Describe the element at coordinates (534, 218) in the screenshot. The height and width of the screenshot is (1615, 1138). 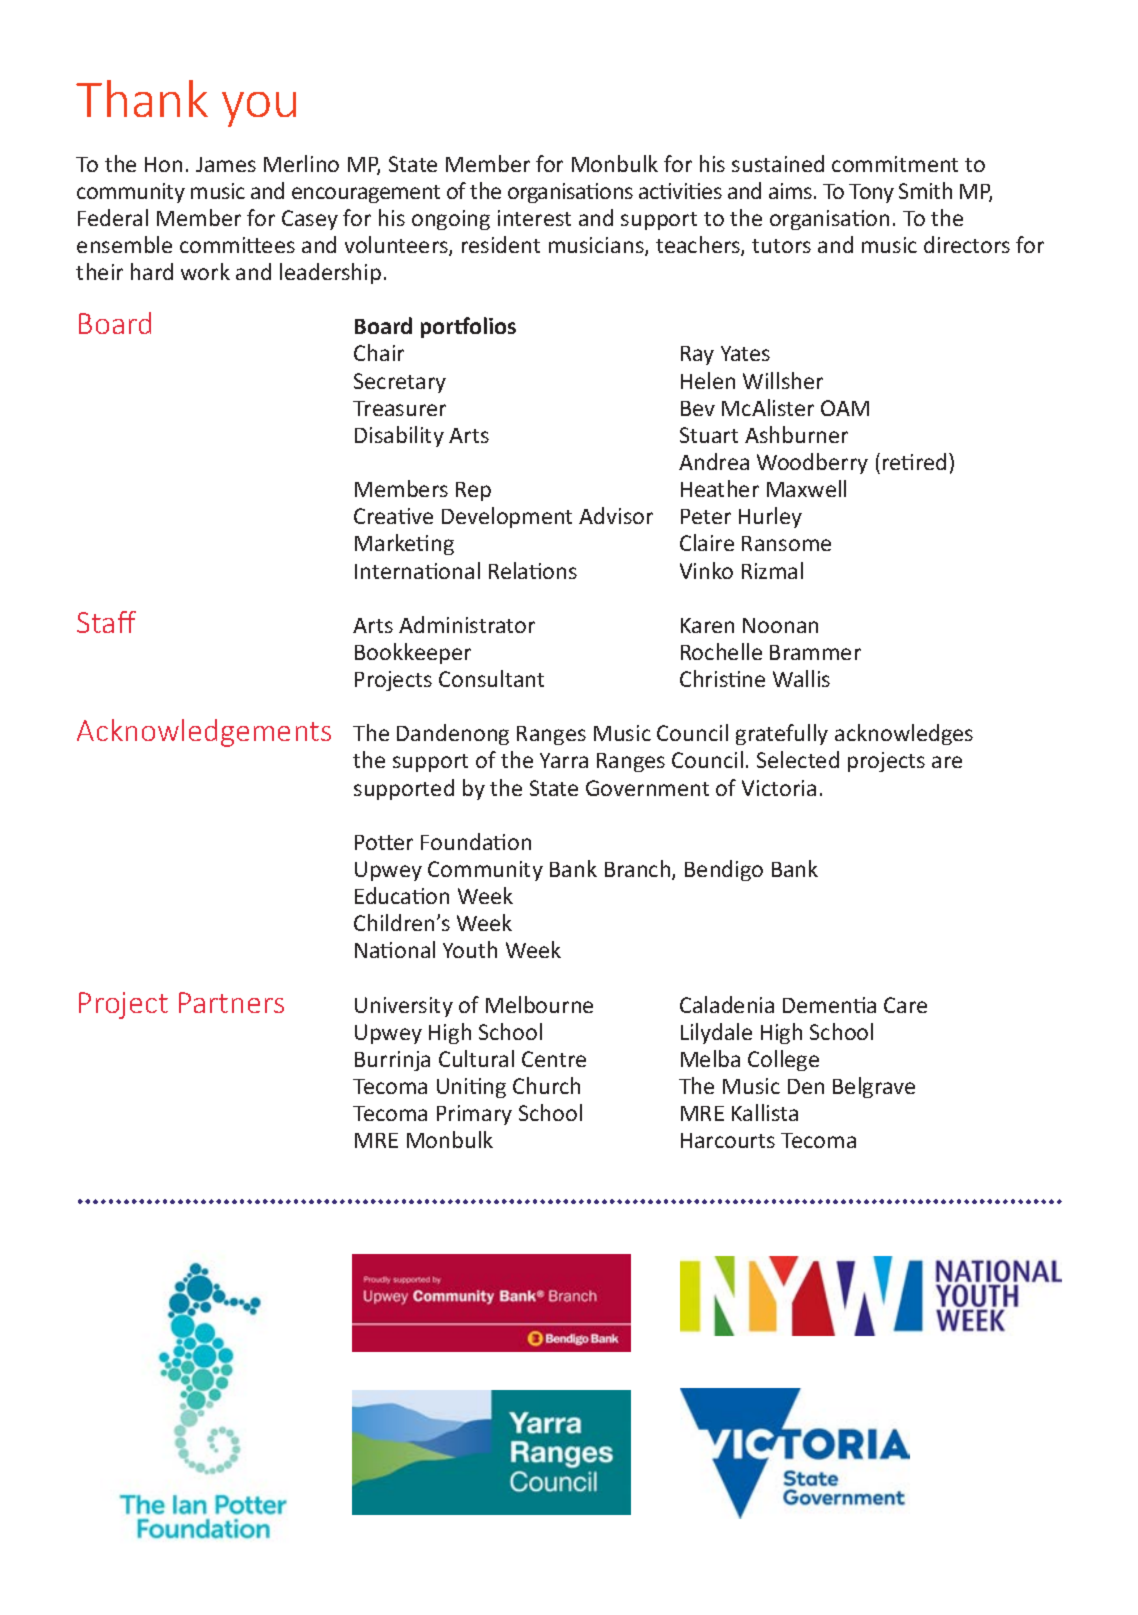
I see `interest` at that location.
